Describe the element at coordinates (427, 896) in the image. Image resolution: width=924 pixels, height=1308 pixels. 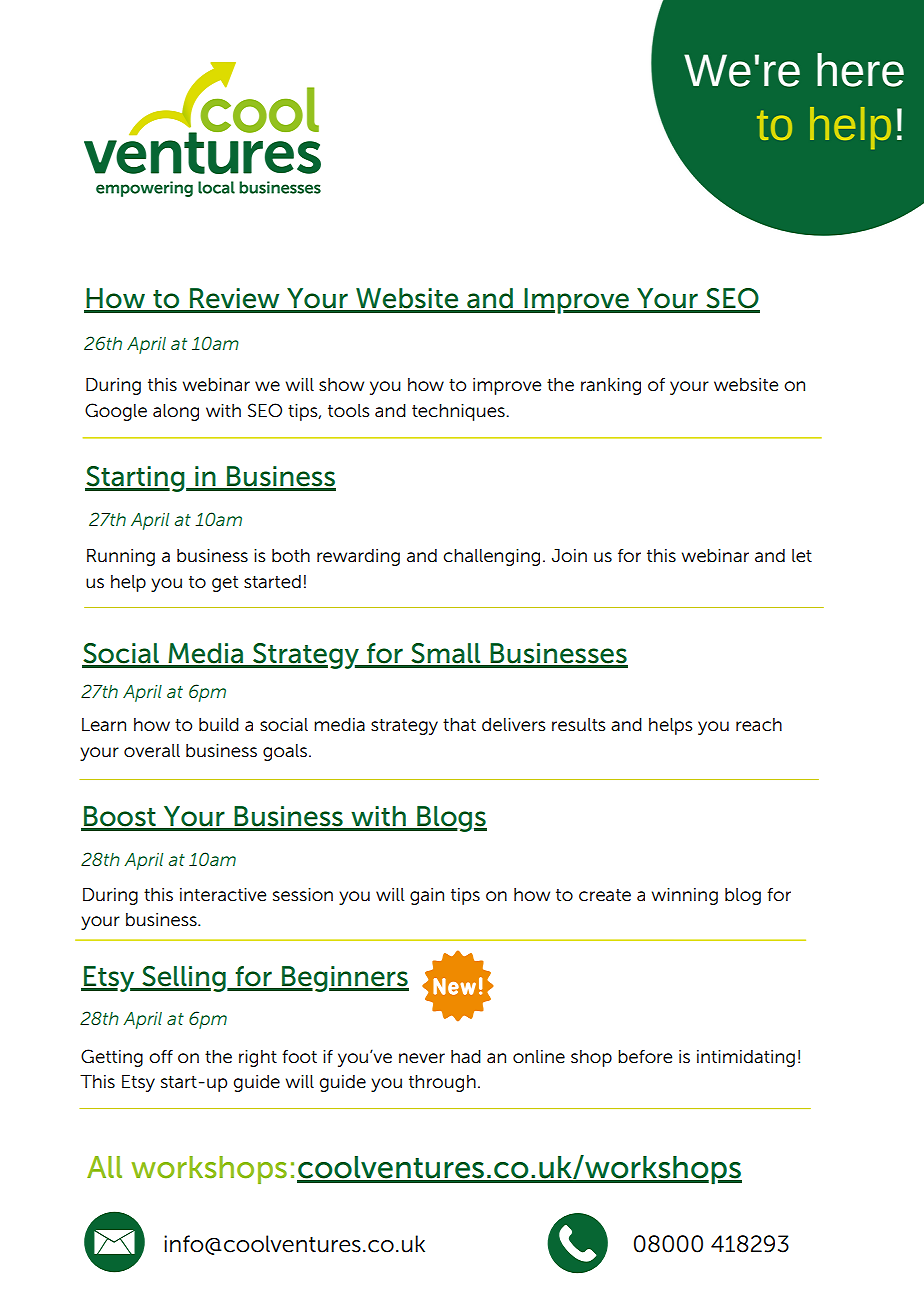
I see `gain` at that location.
